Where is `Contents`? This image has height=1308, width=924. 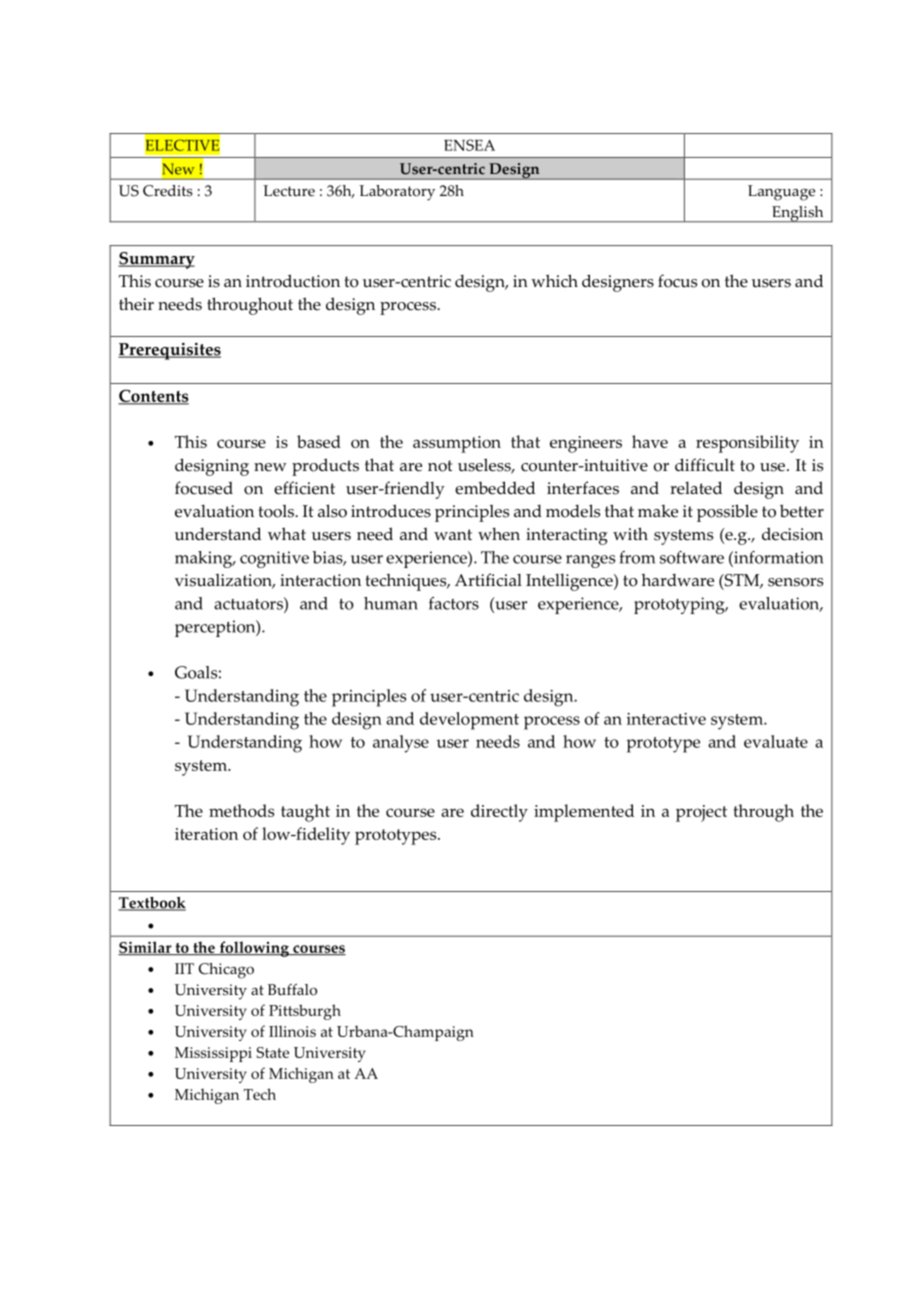 Contents is located at coordinates (153, 397).
